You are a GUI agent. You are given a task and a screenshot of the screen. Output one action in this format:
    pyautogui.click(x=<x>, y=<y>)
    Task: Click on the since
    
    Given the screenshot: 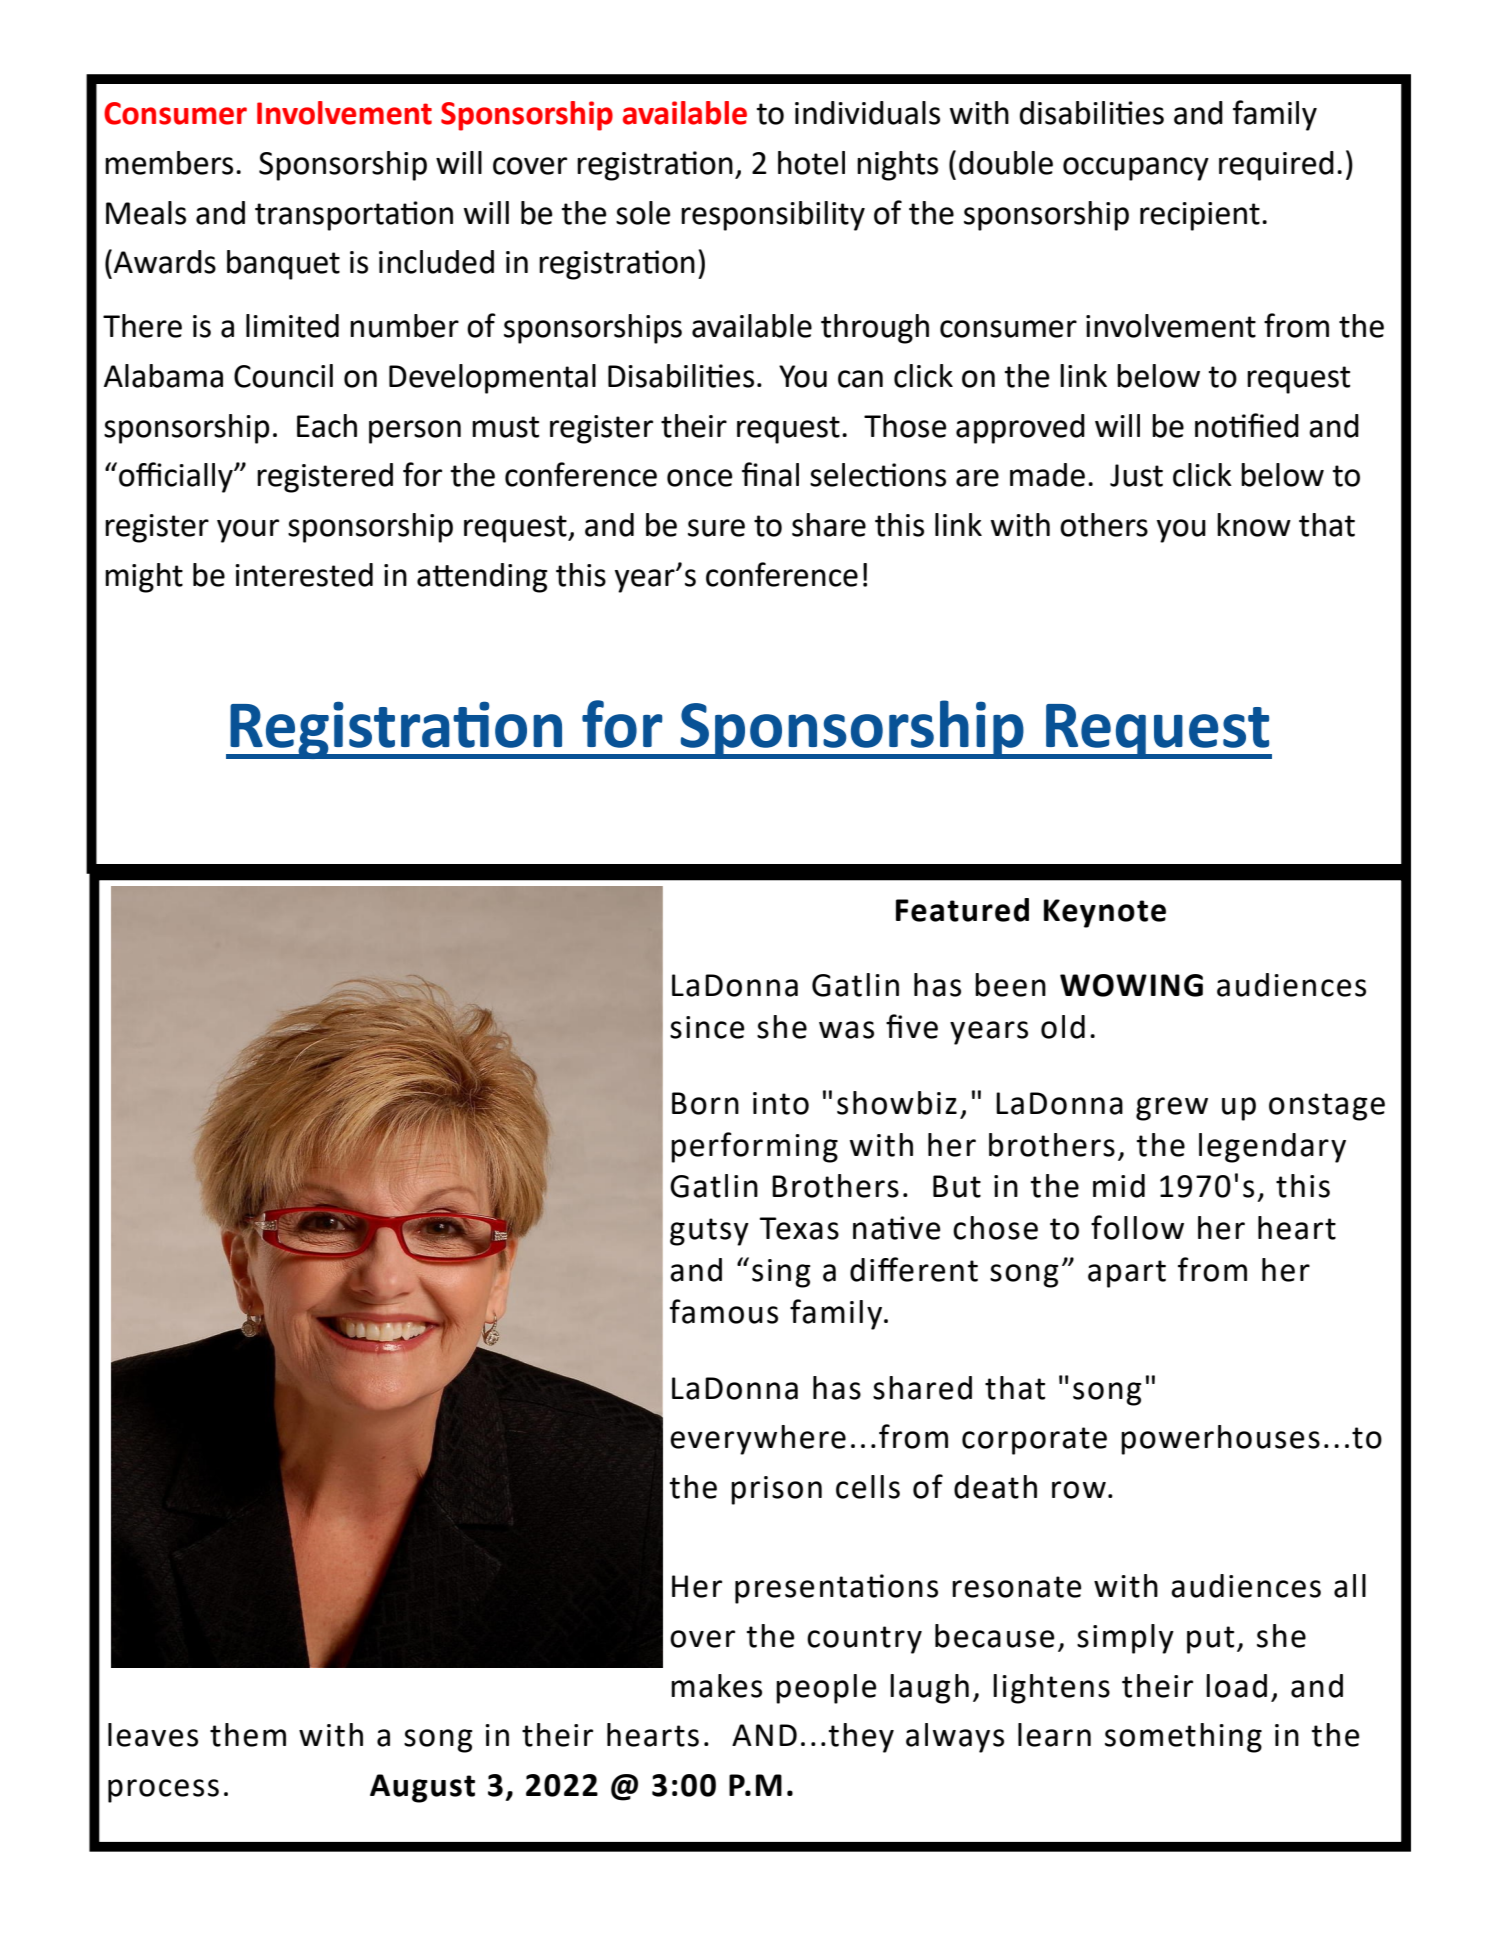 What is the action you would take?
    pyautogui.click(x=707, y=1027)
